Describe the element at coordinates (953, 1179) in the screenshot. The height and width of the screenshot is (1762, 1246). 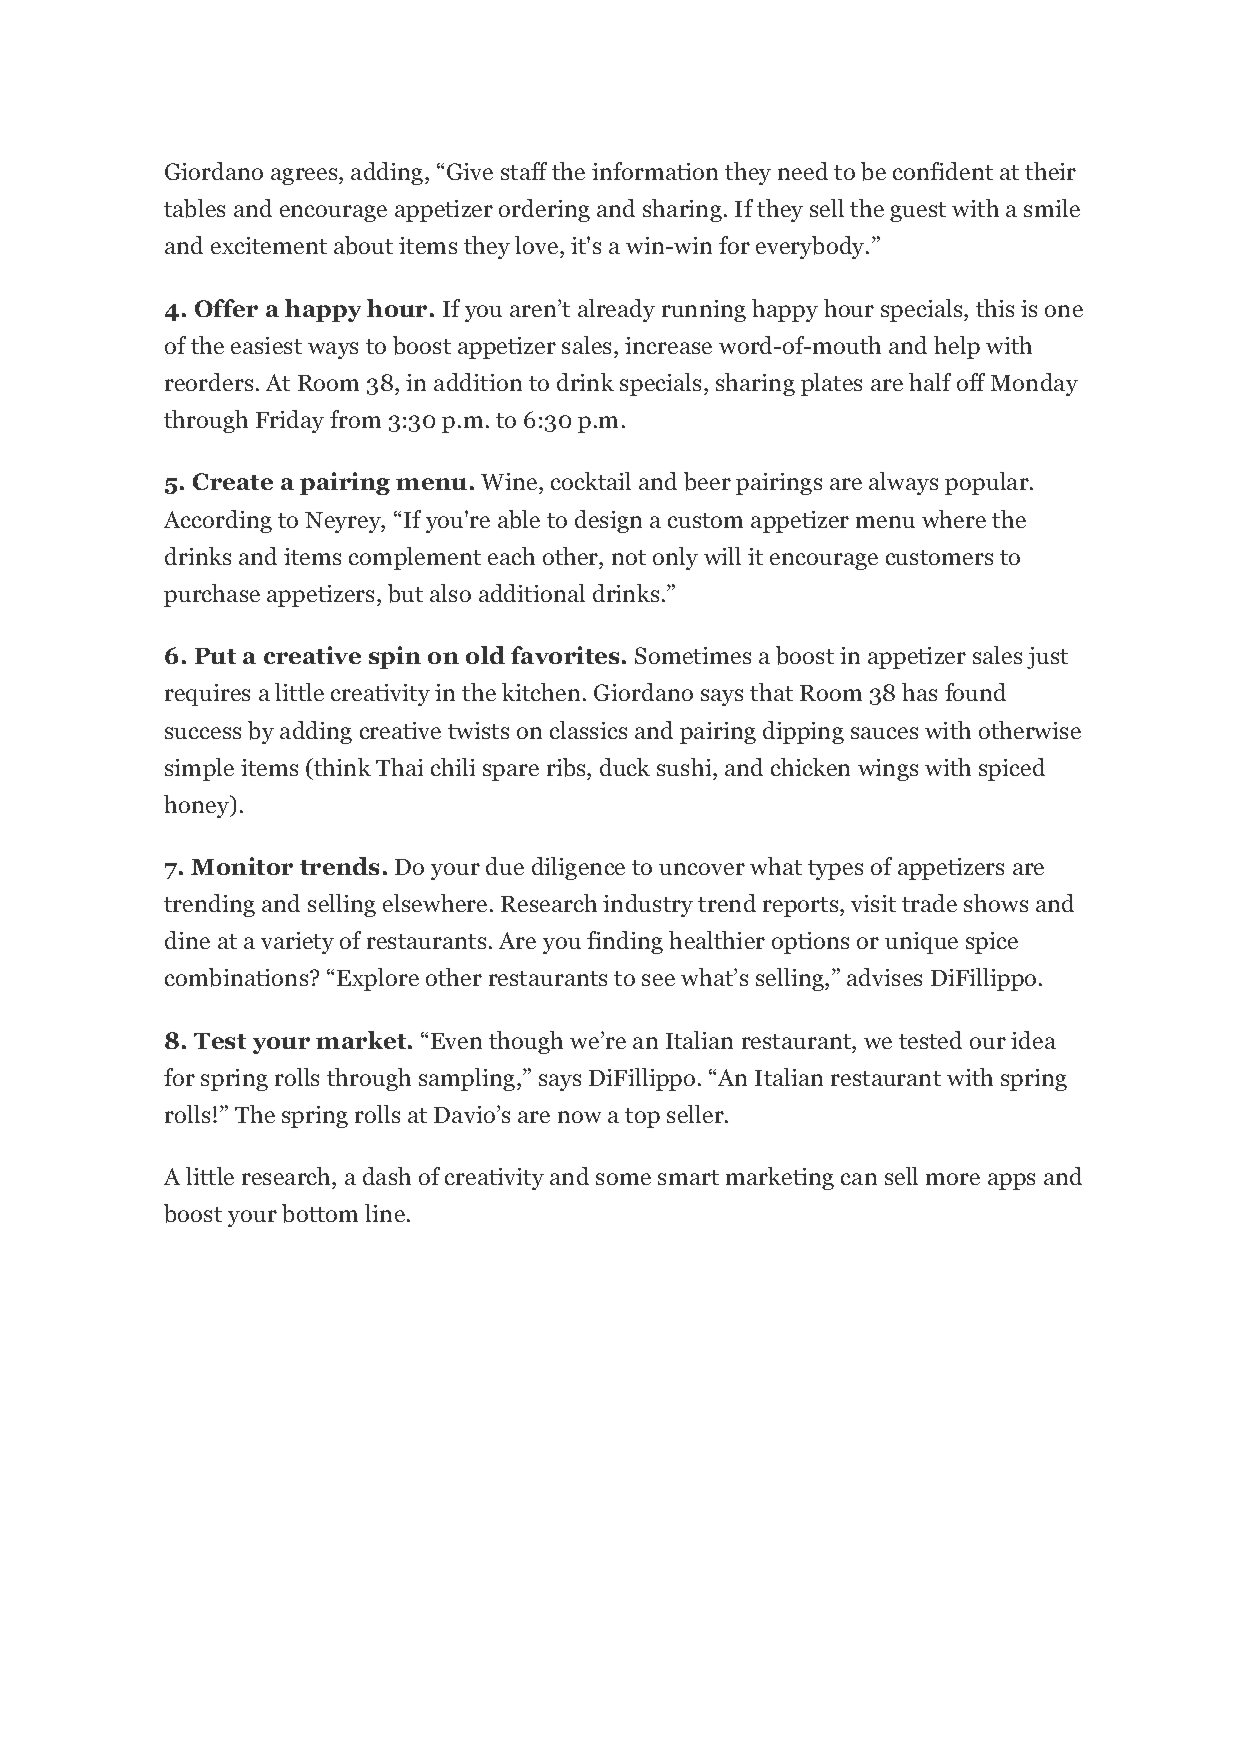
I see `more` at that location.
